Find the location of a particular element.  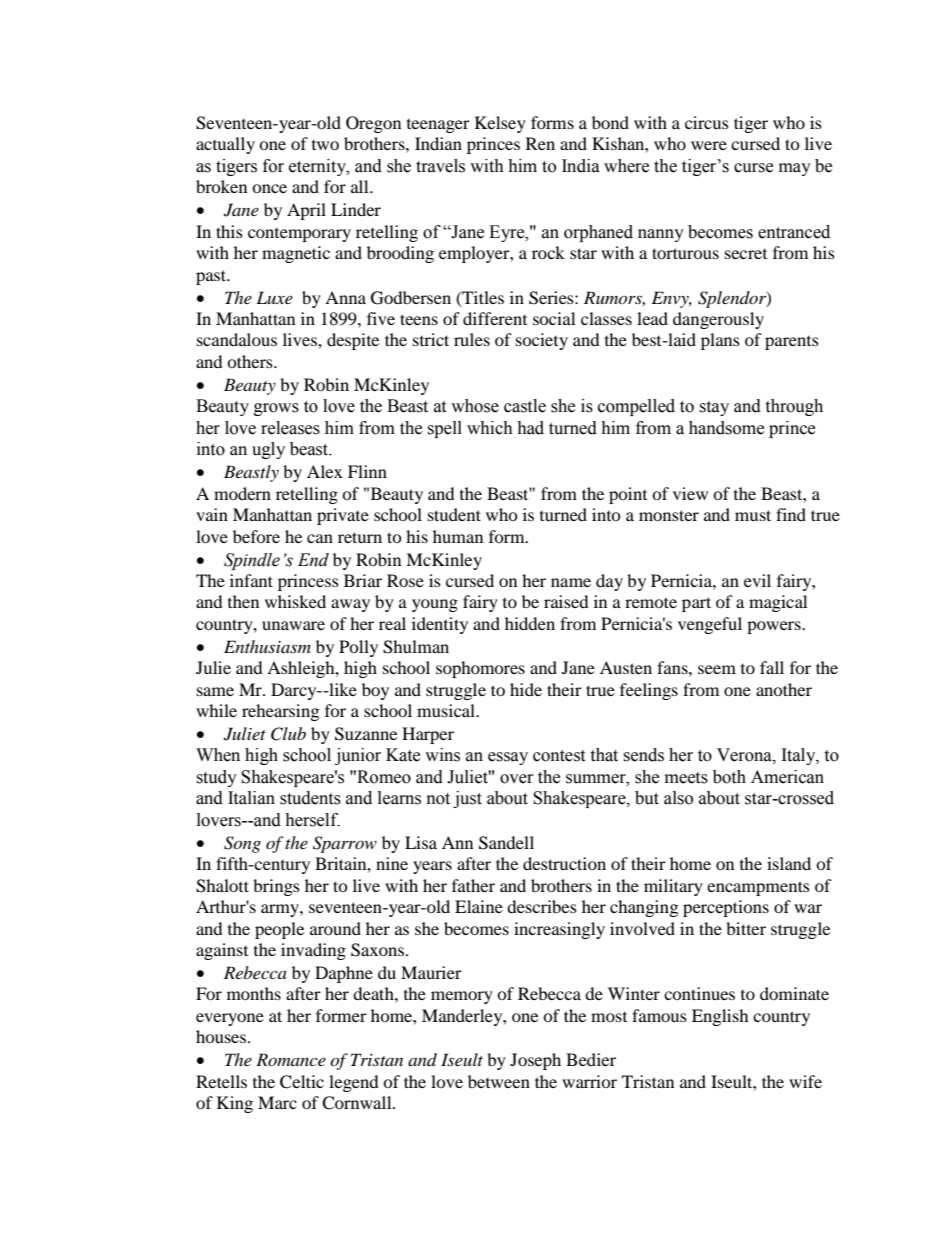

Romance is located at coordinates (291, 1059).
